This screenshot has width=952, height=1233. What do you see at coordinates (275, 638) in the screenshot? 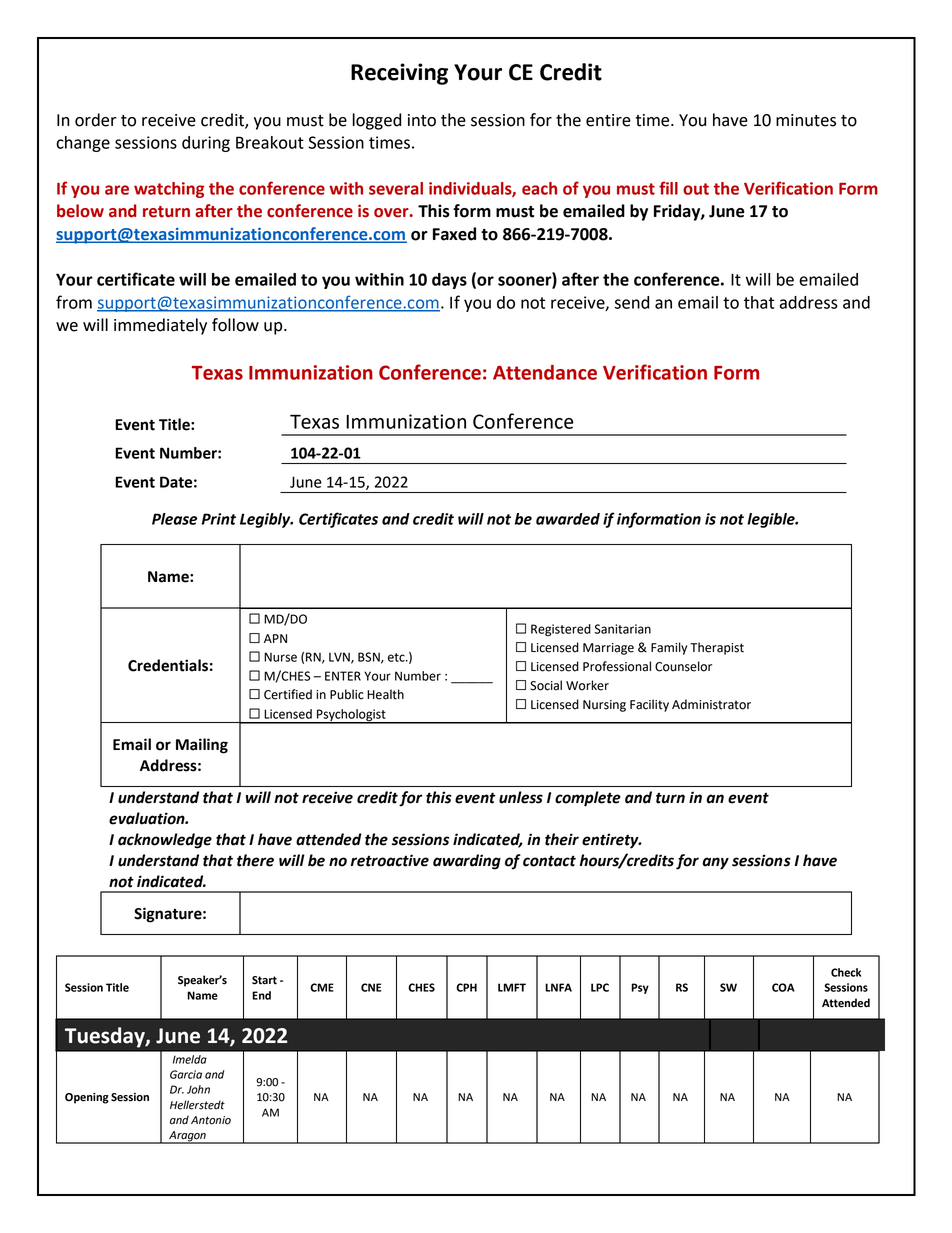
I see `APN` at bounding box center [275, 638].
